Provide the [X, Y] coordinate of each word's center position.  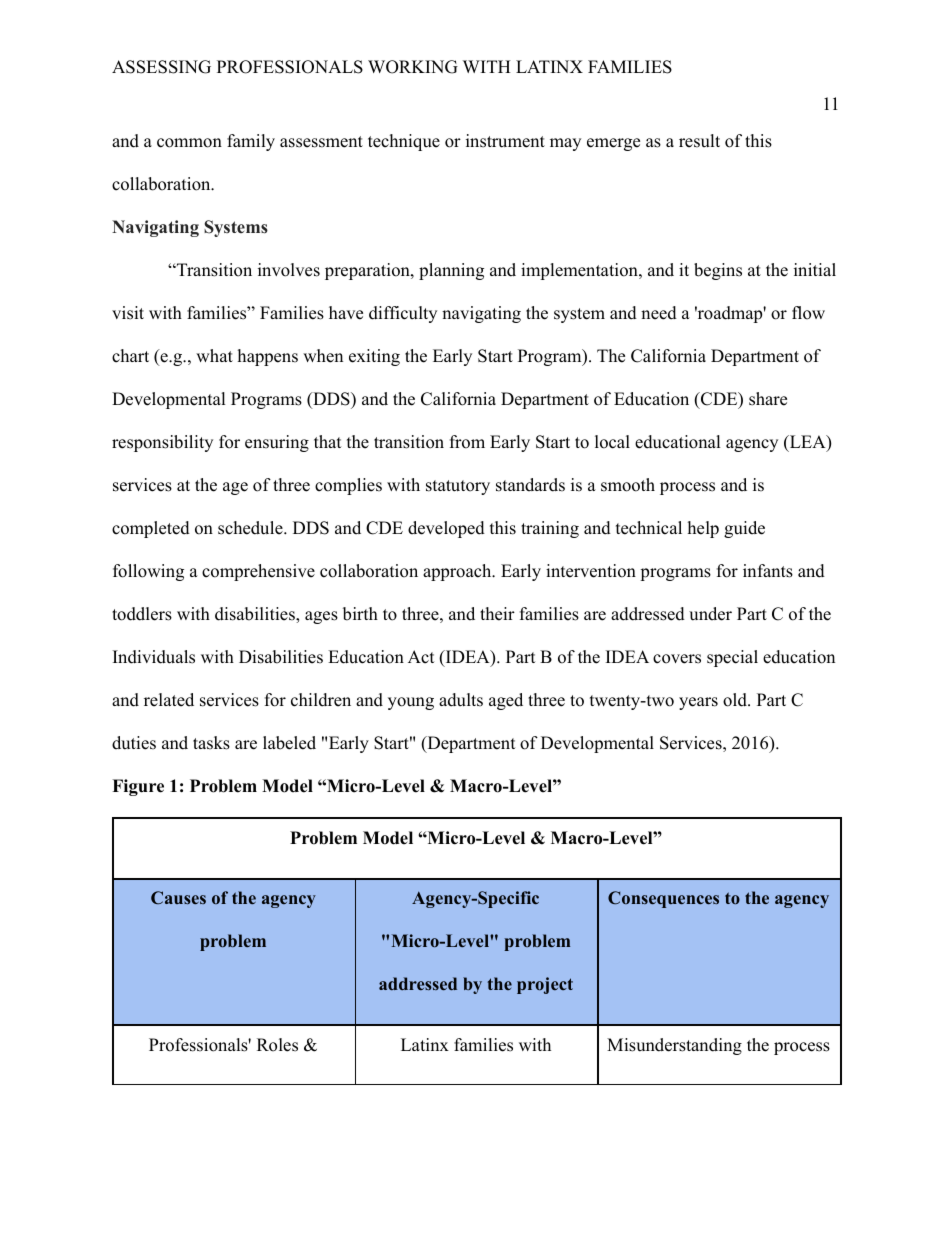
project [545, 985]
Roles [277, 1045]
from [467, 442]
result [699, 141]
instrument [505, 141]
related [169, 700]
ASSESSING [161, 67]
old [736, 700]
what [214, 355]
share [768, 399]
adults [461, 700]
